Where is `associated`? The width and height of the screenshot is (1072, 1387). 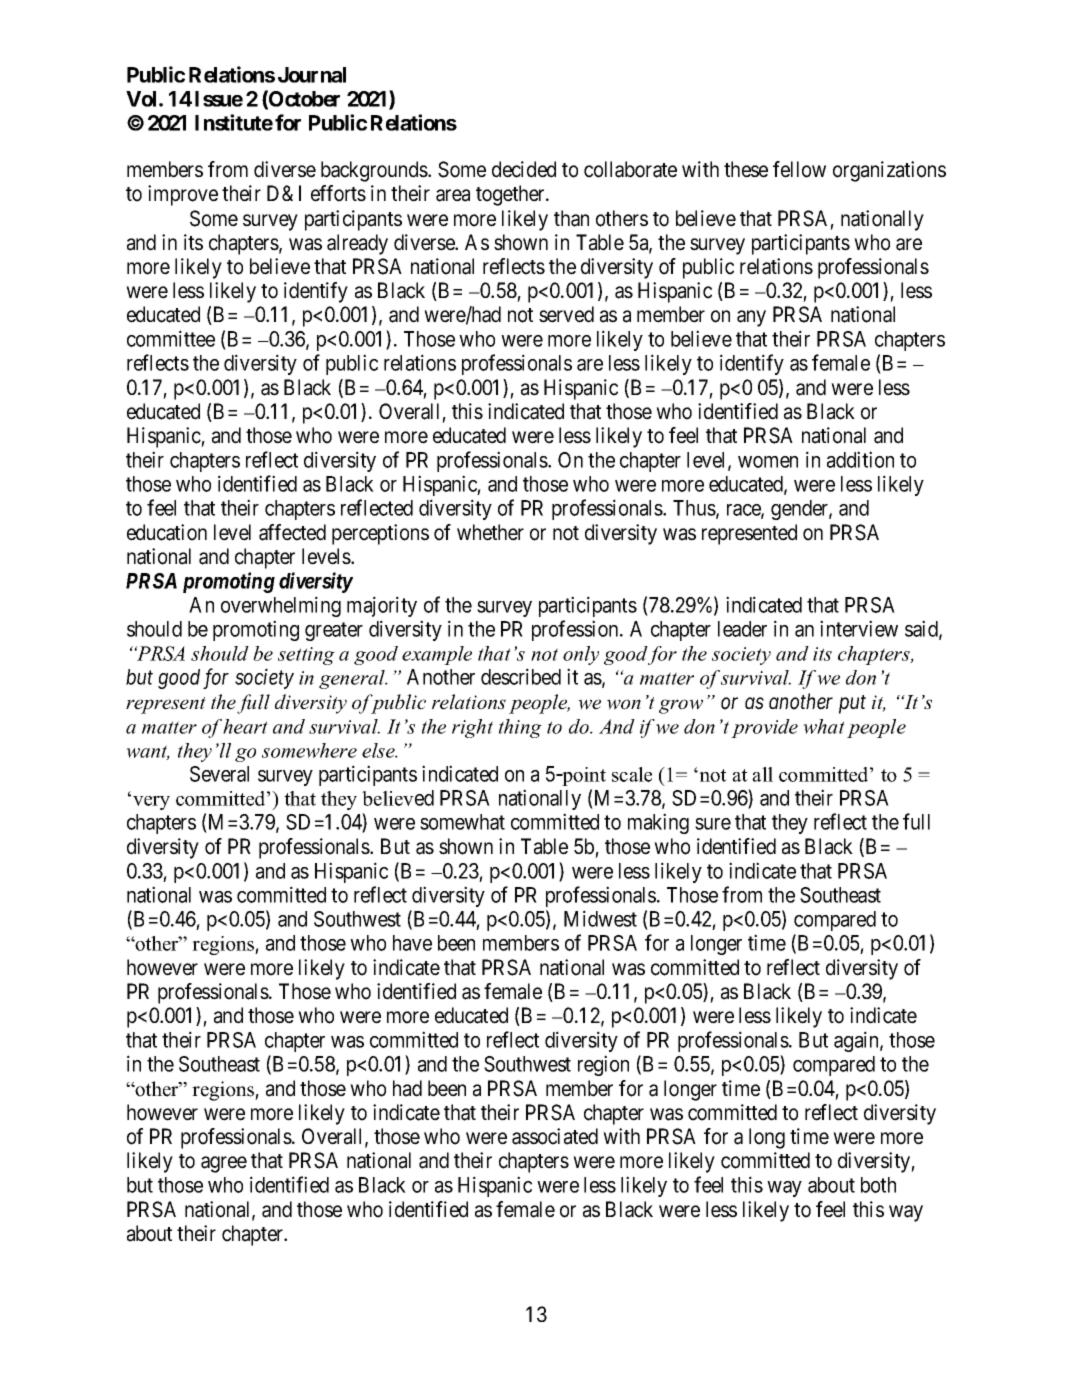 associated is located at coordinates (555, 1136).
